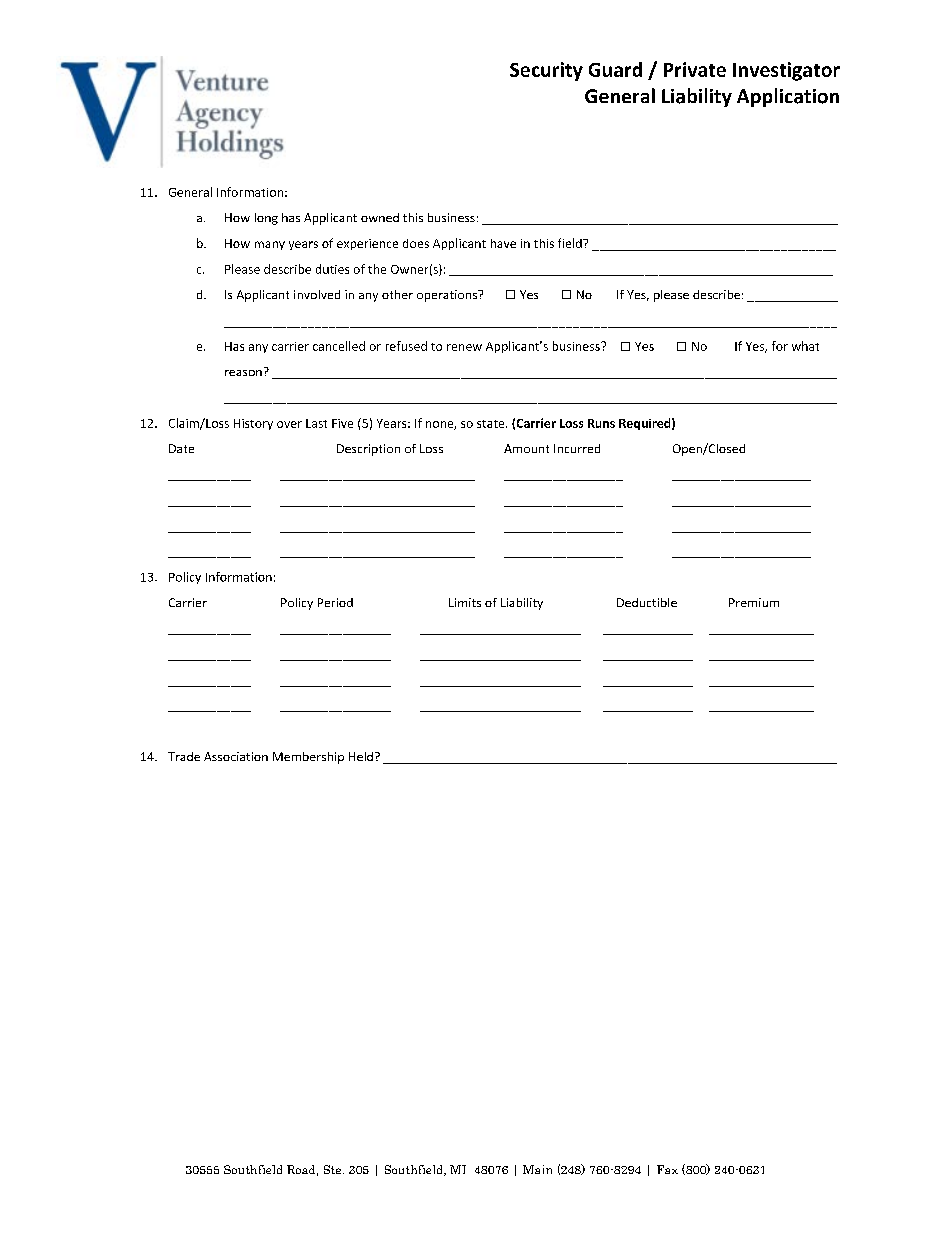 This screenshot has width=952, height=1233. What do you see at coordinates (334, 1169) in the screenshot?
I see `Ste` at bounding box center [334, 1169].
